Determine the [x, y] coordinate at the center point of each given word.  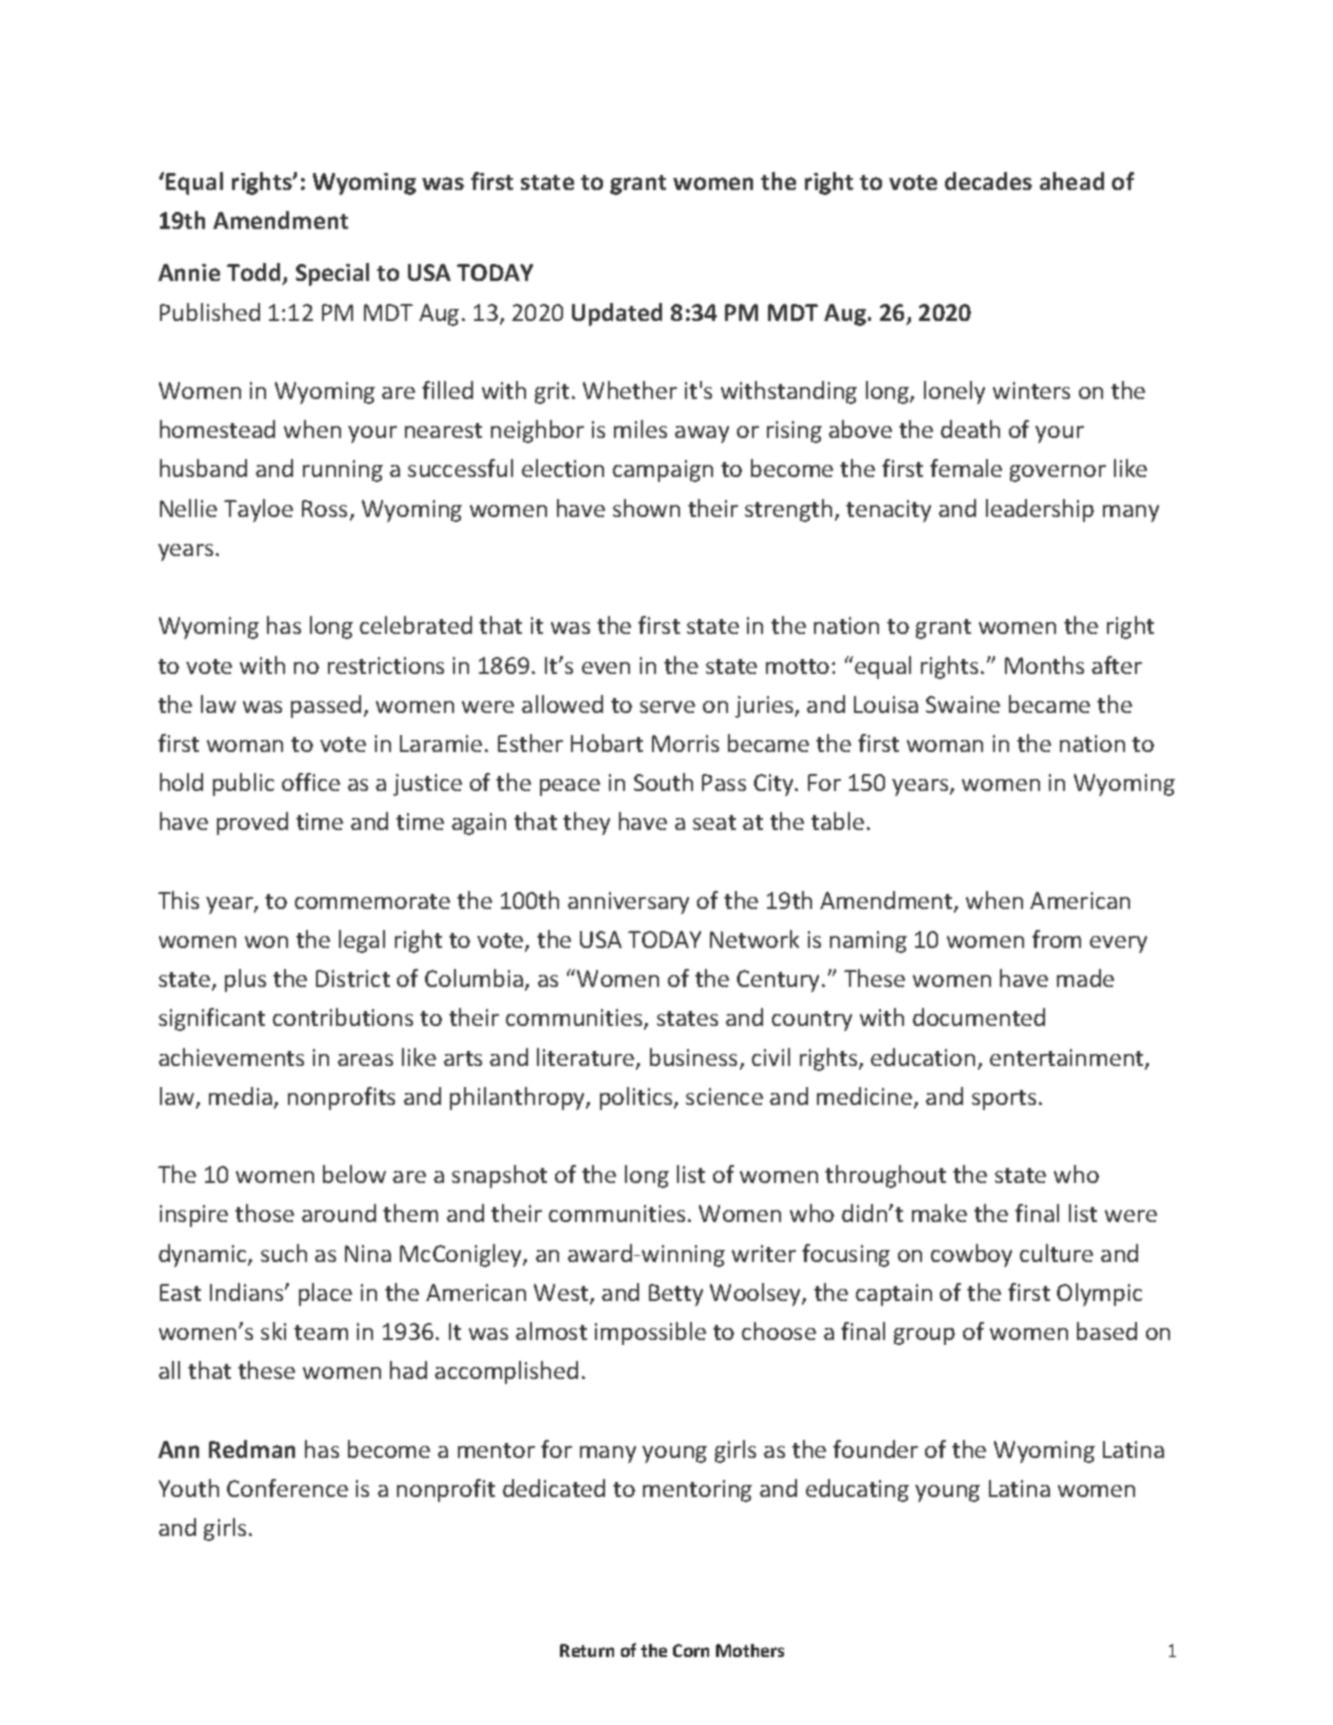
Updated [617, 314]
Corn [691, 1650]
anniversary [628, 903]
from [1056, 939]
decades [988, 181]
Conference [287, 1488]
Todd [255, 274]
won [266, 942]
